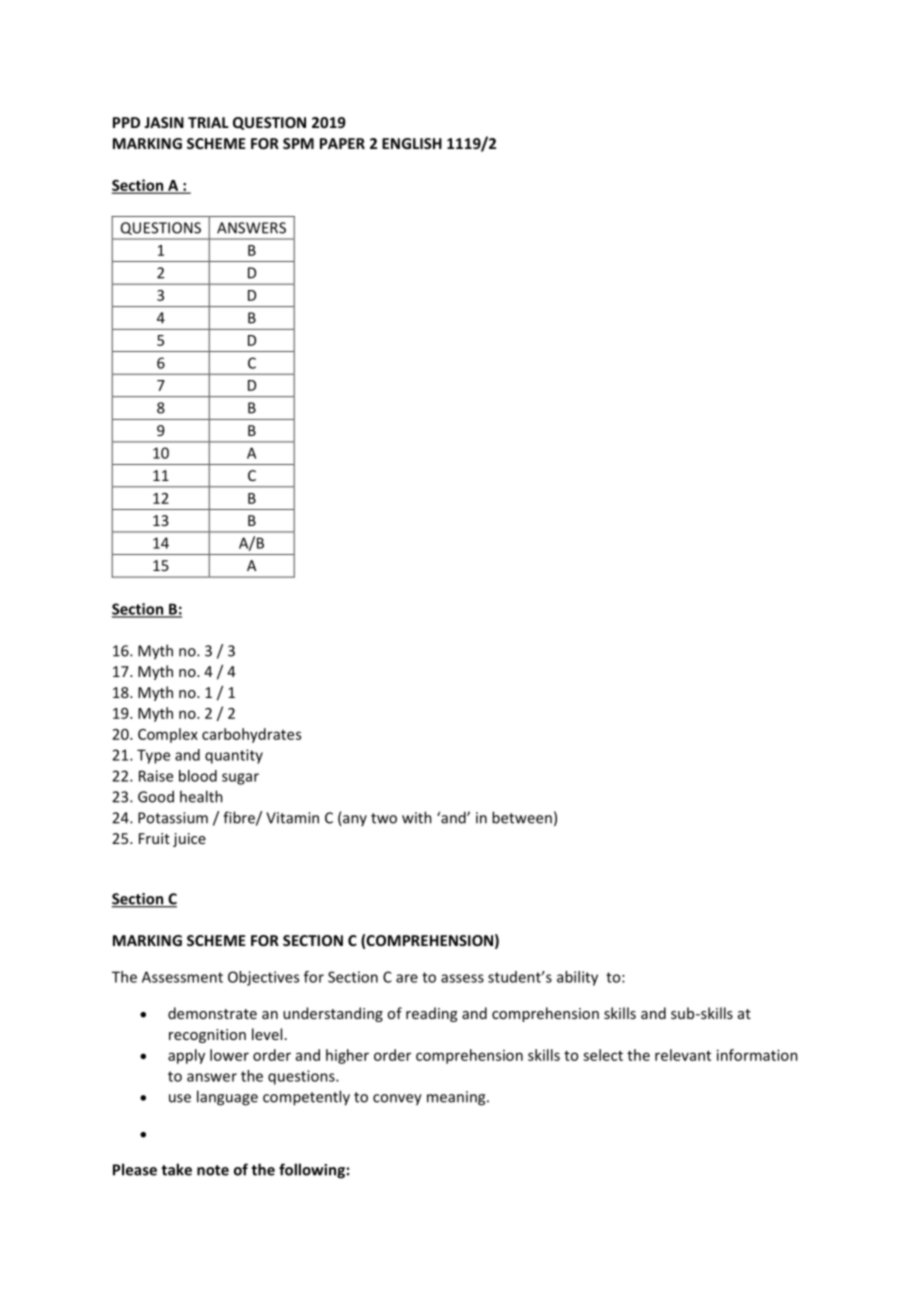 This screenshot has width=924, height=1308. Describe the element at coordinates (397, 1100) in the screenshot. I see `convey` at that location.
